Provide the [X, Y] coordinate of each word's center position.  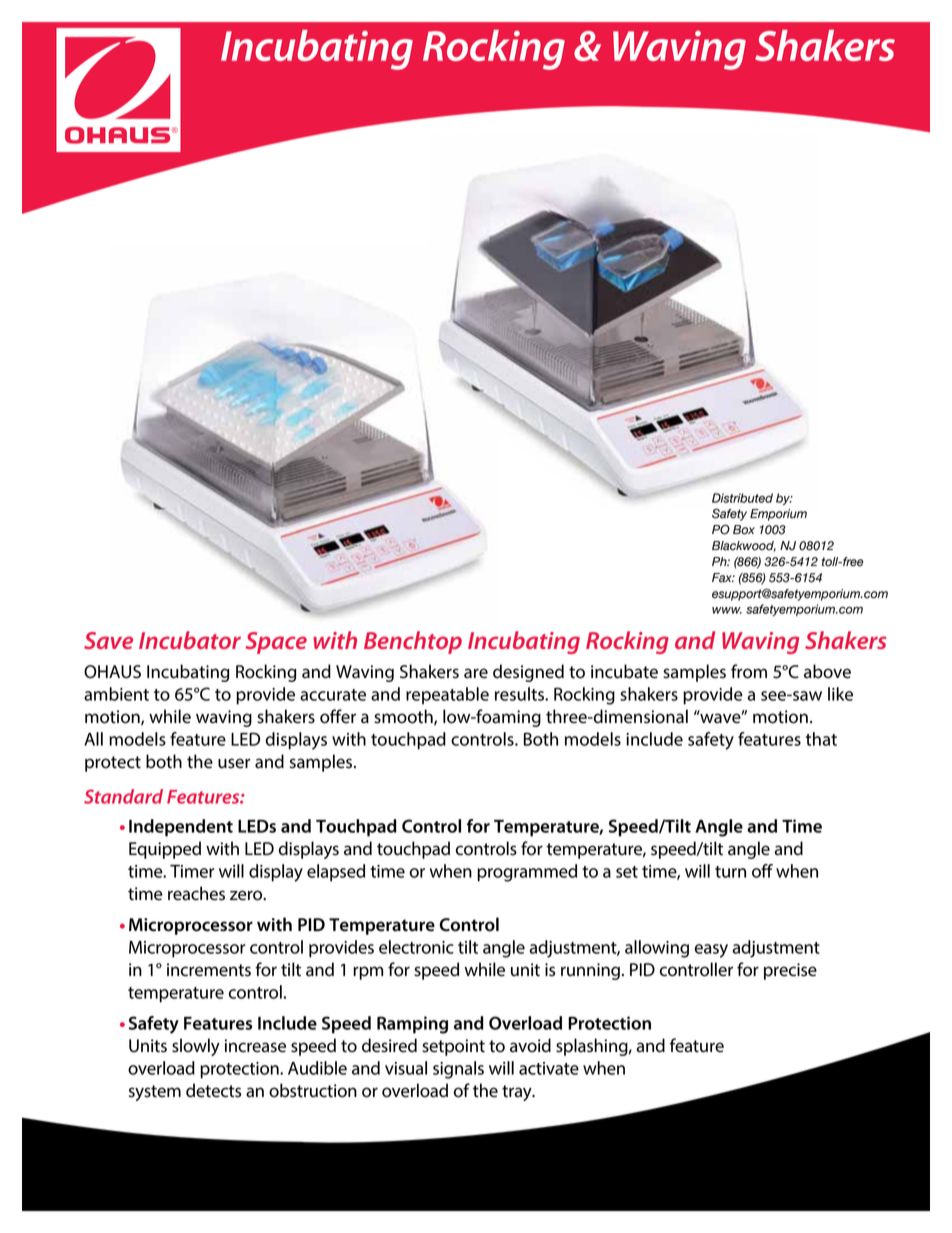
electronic [416, 947]
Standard [123, 796]
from [749, 671]
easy [711, 951]
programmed [527, 873]
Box [744, 530]
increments [209, 970]
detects [213, 1090]
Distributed [742, 498]
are [476, 673]
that [821, 739]
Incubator [190, 640]
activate [549, 1068]
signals [458, 1070]
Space [276, 643]
